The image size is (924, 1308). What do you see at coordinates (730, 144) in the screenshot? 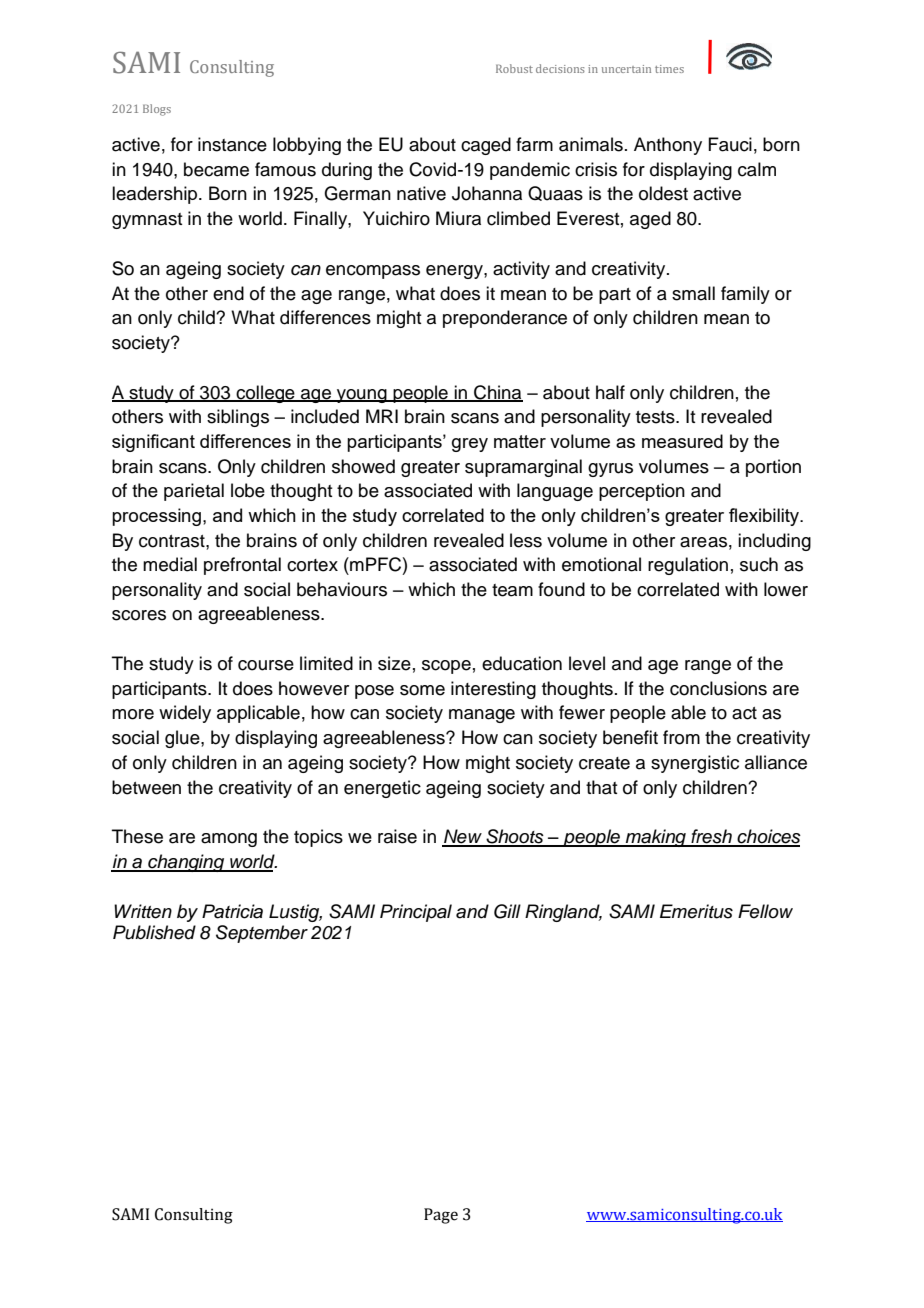
I see `Fauci` at bounding box center [730, 144].
